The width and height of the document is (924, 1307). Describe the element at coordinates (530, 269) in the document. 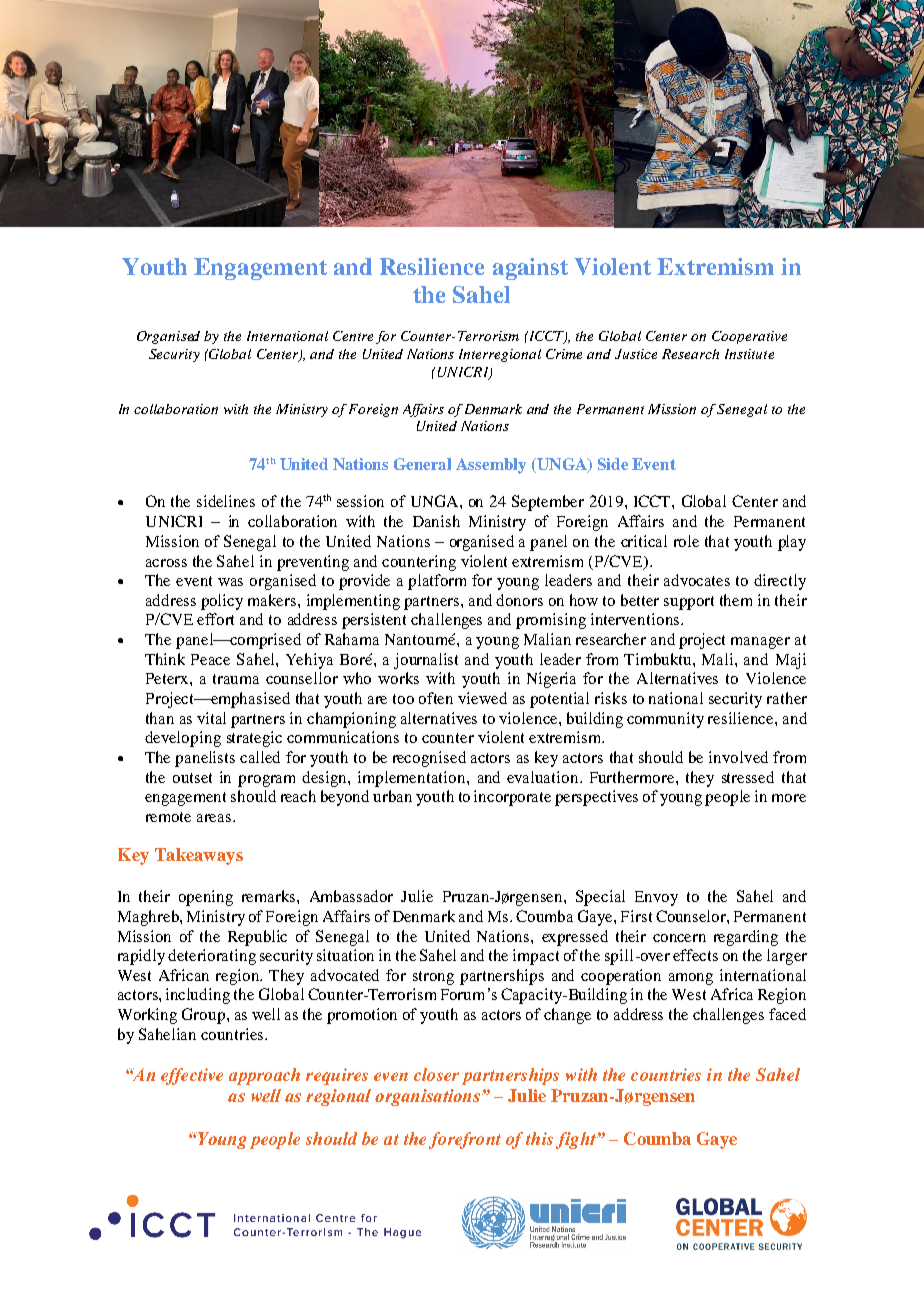

I see `against` at that location.
